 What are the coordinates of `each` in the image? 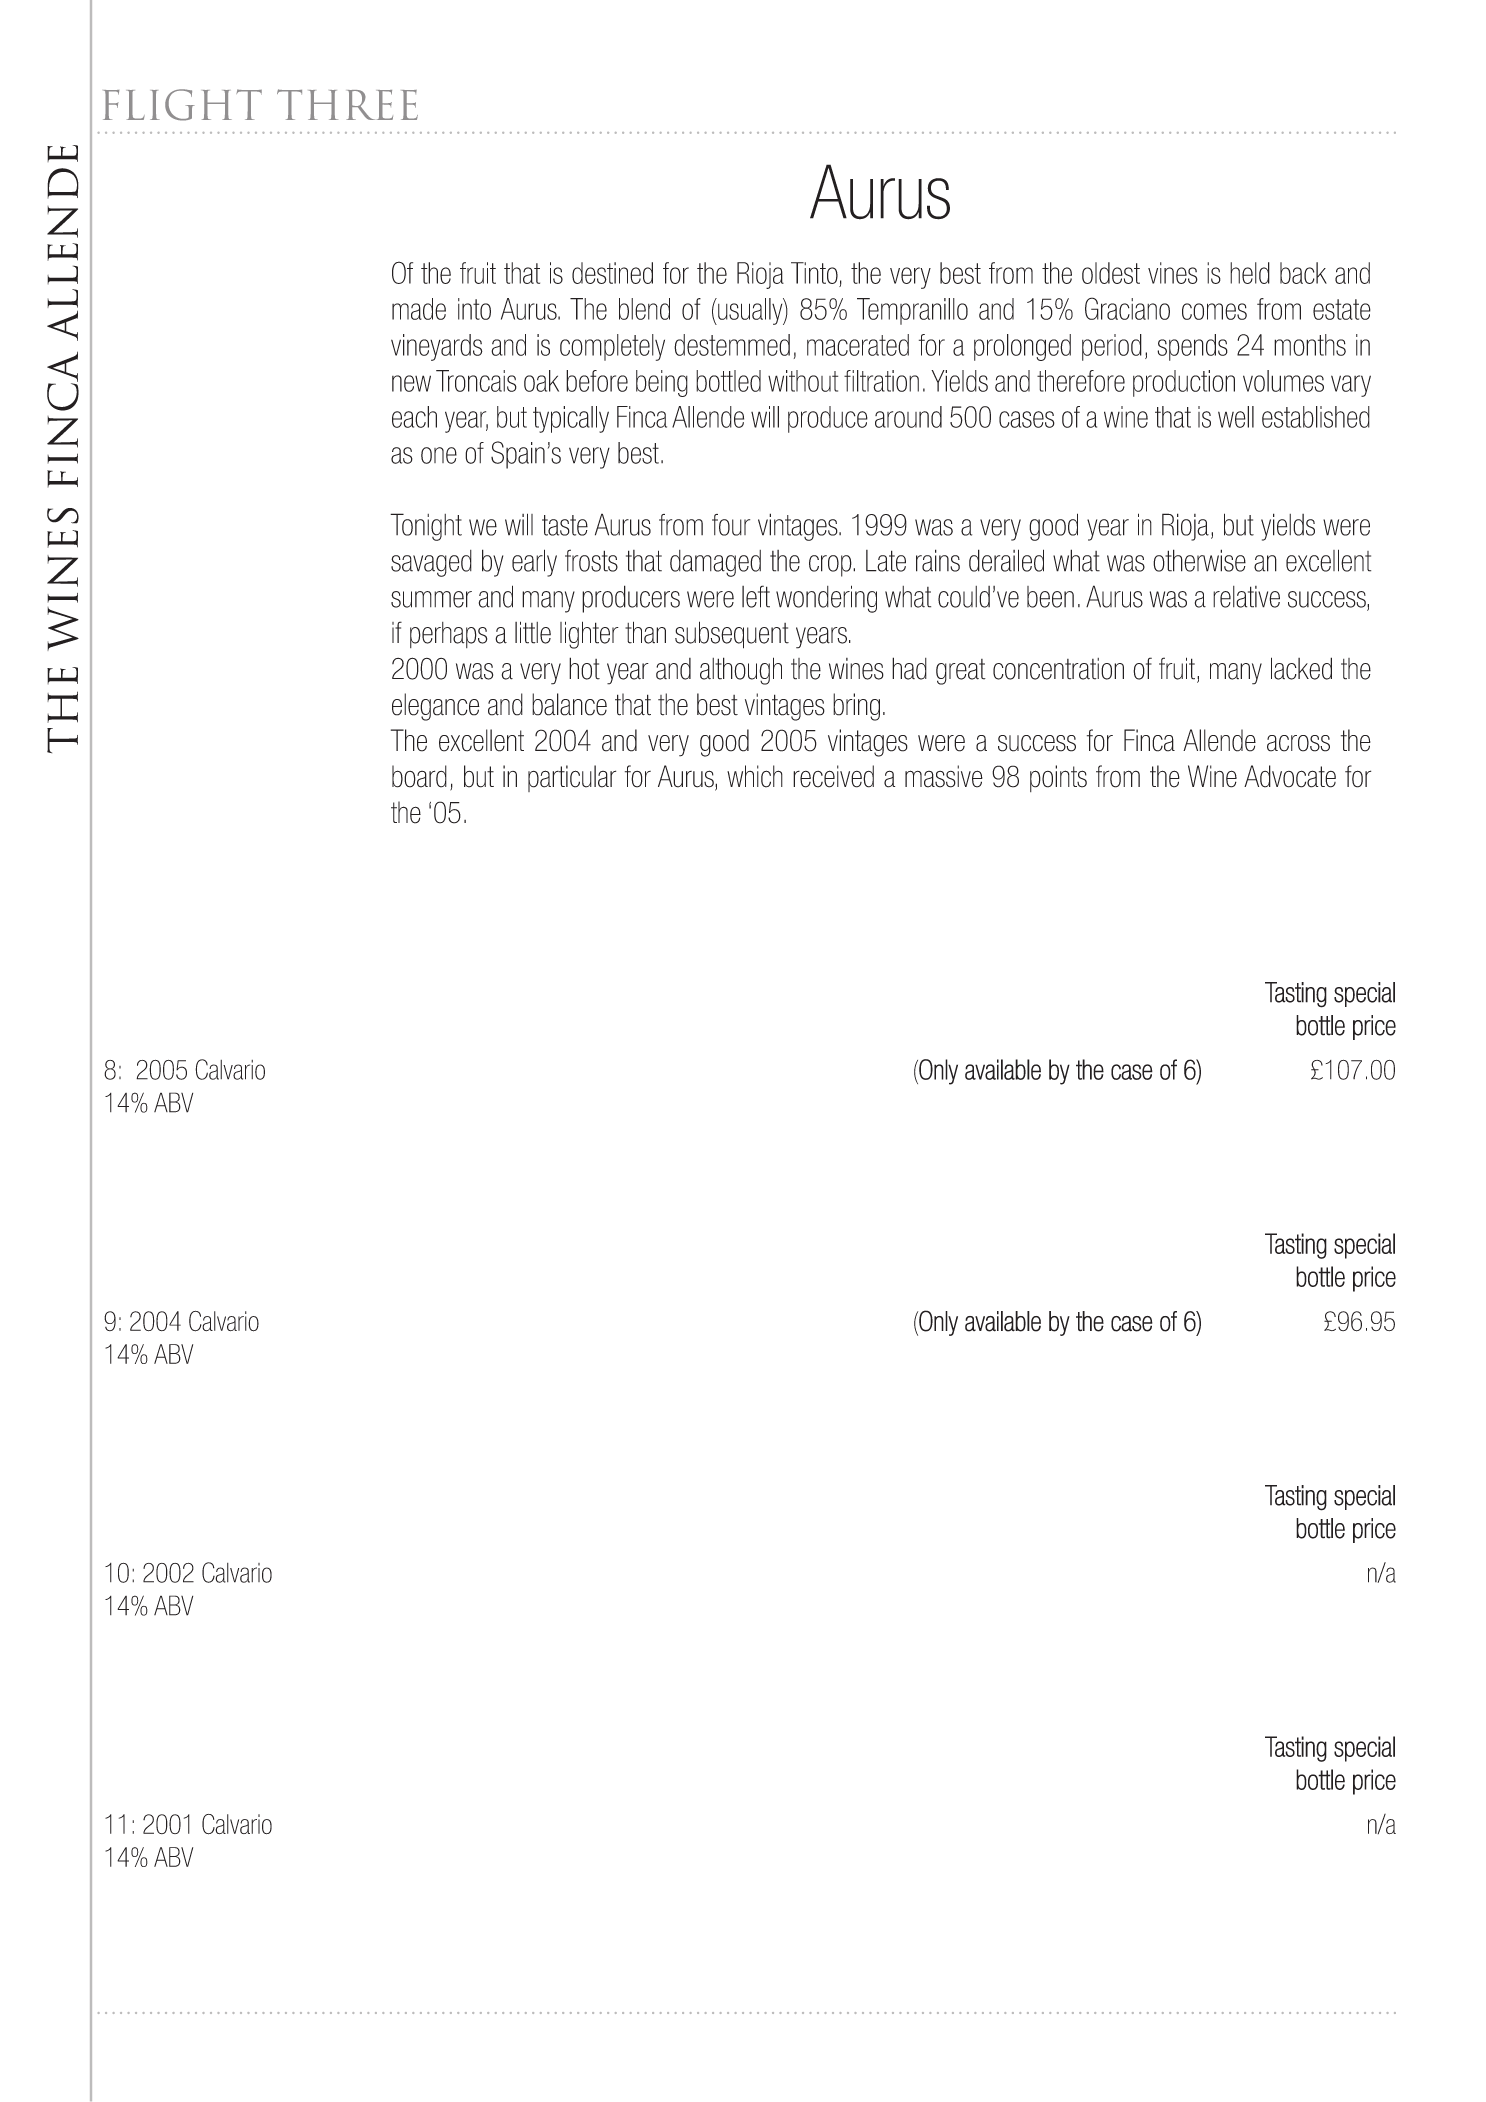 It's located at (414, 417).
